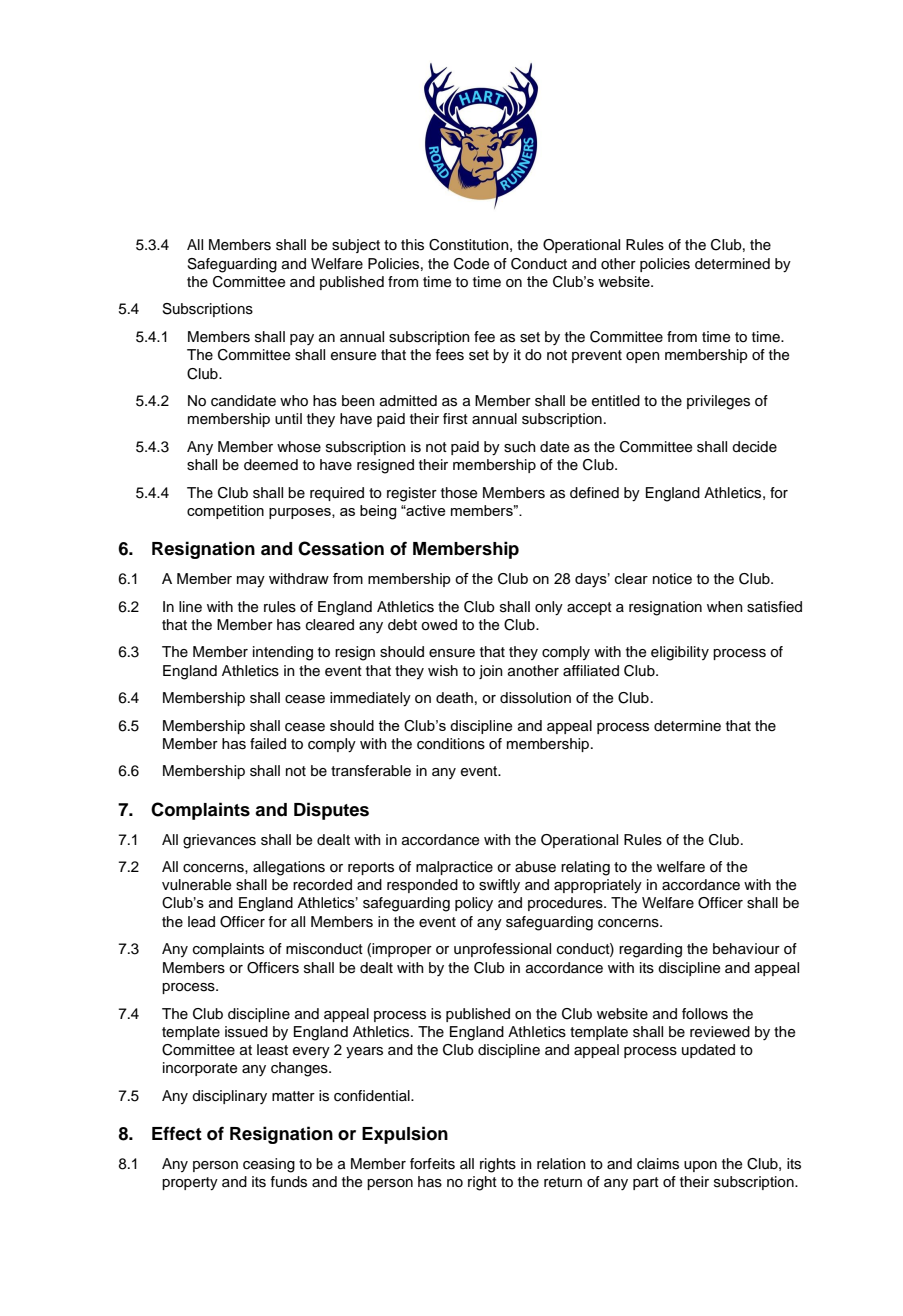  What do you see at coordinates (201, 921) in the image?
I see `lead` at bounding box center [201, 921].
